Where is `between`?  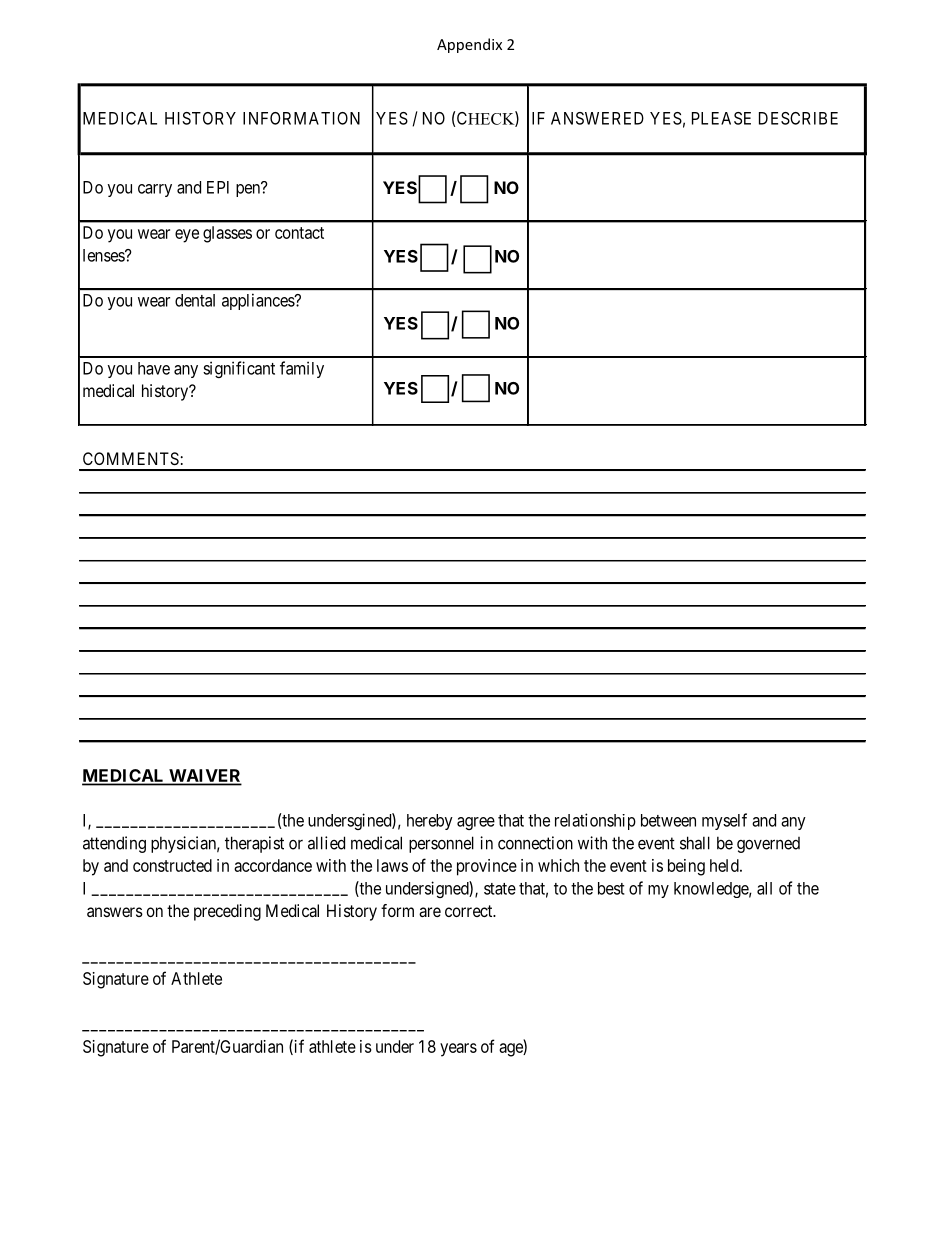
between is located at coordinates (668, 820).
